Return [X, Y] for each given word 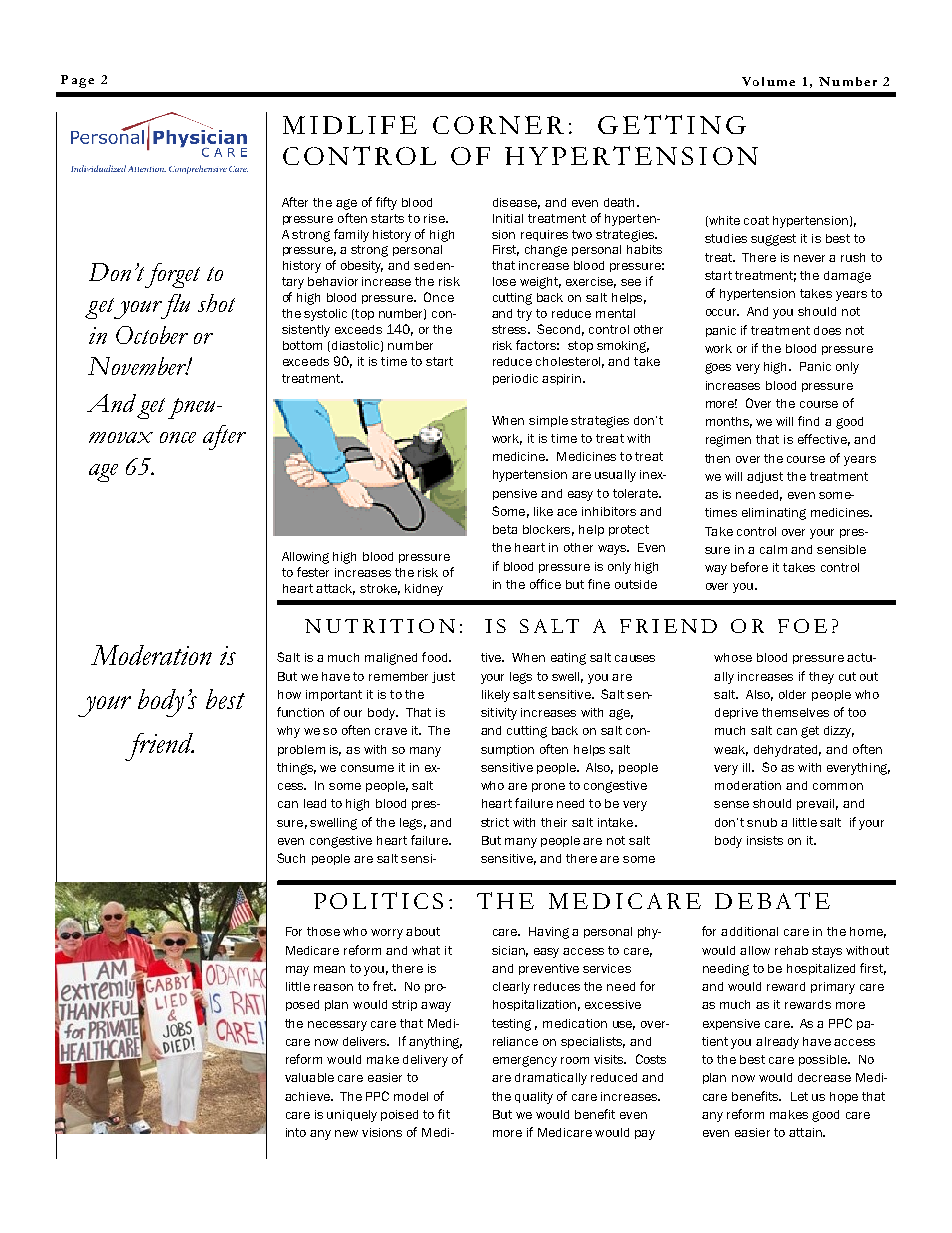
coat [756, 220]
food [436, 657]
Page [77, 81]
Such [291, 858]
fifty [386, 203]
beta [505, 529]
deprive [736, 713]
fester [313, 572]
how [289, 694]
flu [174, 306]
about [423, 931]
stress [511, 329]
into [296, 1132]
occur [722, 312]
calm [773, 549]
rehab [791, 950]
